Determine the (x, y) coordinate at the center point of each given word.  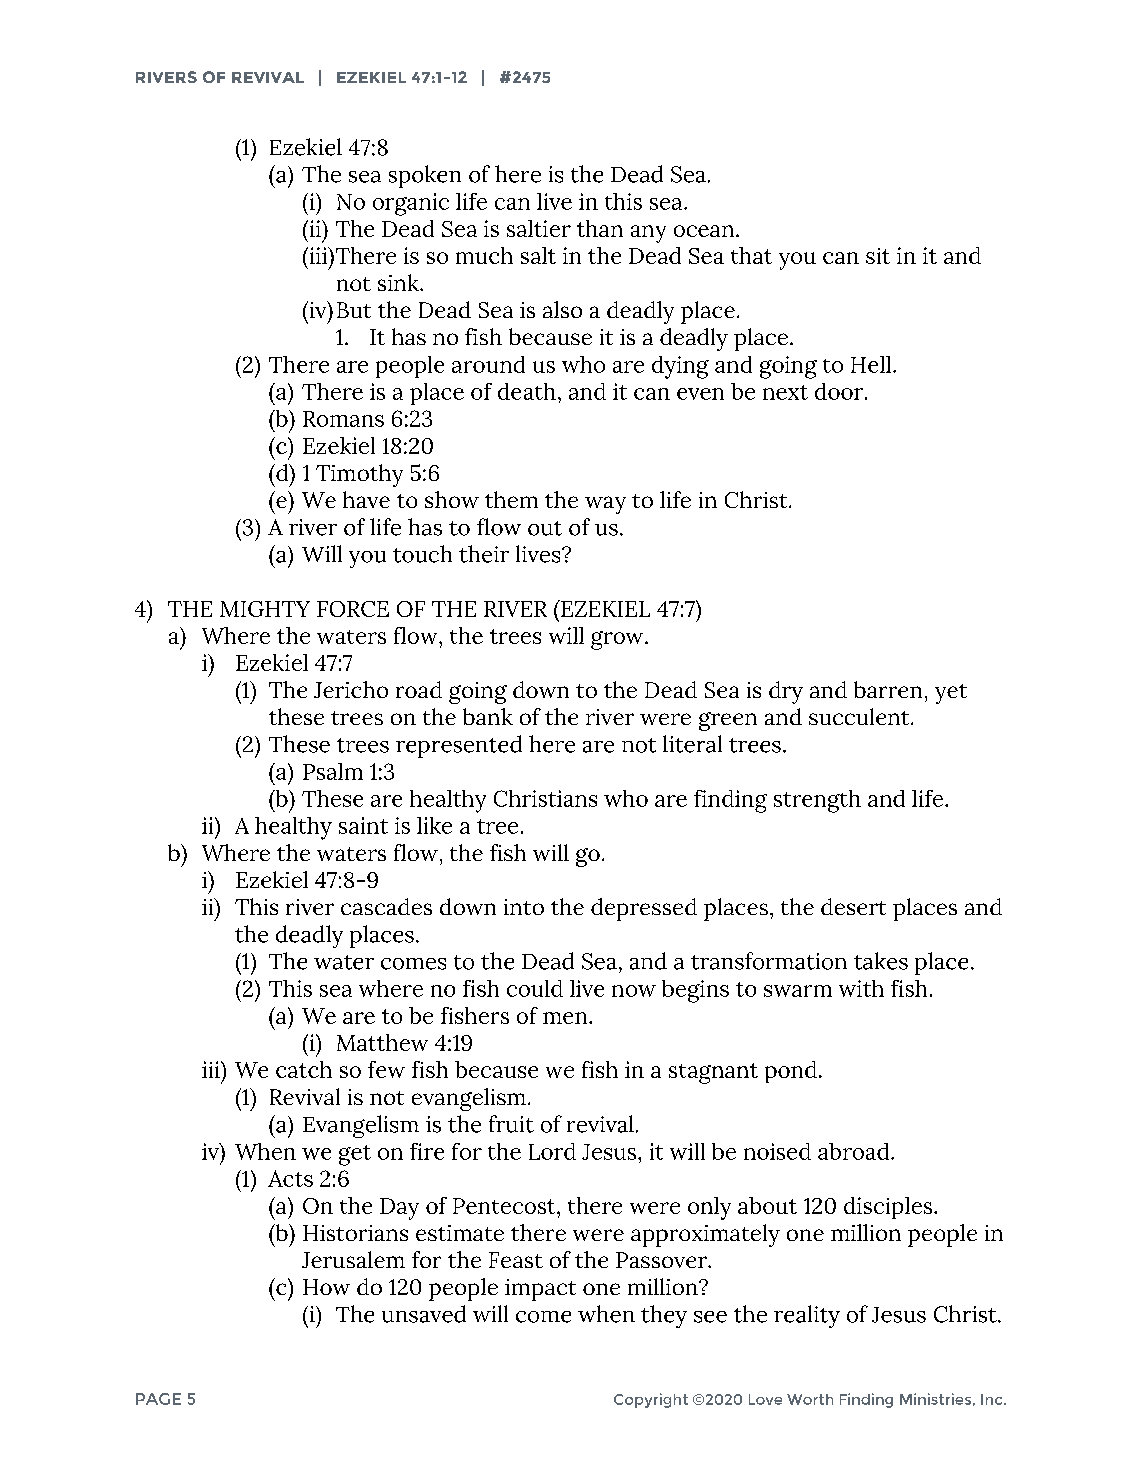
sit (878, 256)
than (600, 228)
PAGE (158, 1399)
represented (459, 746)
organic (411, 204)
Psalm (333, 771)
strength (817, 801)
